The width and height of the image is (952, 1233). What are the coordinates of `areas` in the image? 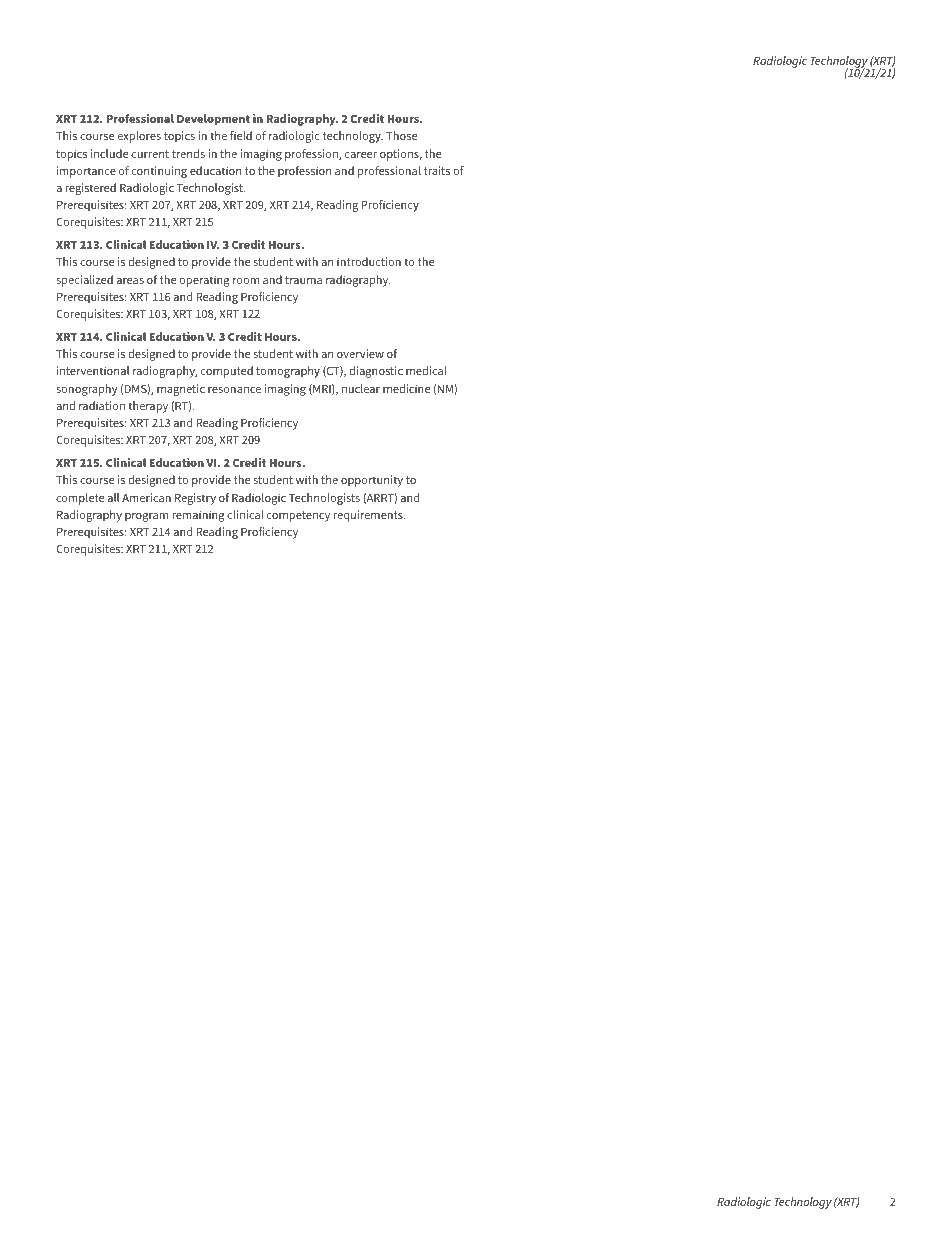 It's located at (130, 281).
